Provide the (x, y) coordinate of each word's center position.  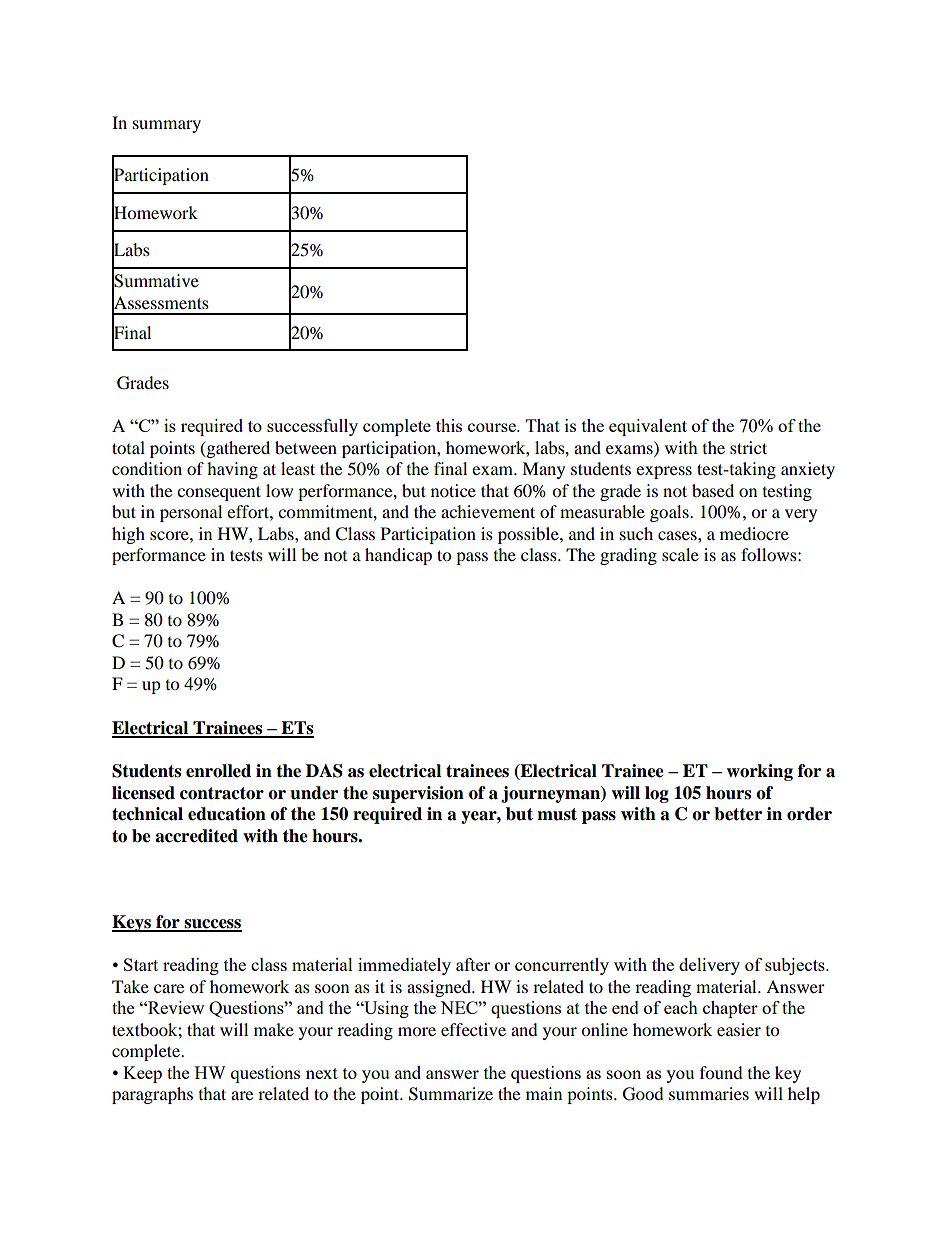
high (128, 535)
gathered (237, 449)
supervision (418, 794)
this (449, 425)
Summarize (451, 1094)
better (738, 814)
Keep (142, 1074)
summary (167, 126)
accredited (196, 836)
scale (680, 554)
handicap (398, 556)
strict (748, 447)
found (721, 1072)
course (493, 427)
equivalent (648, 427)
